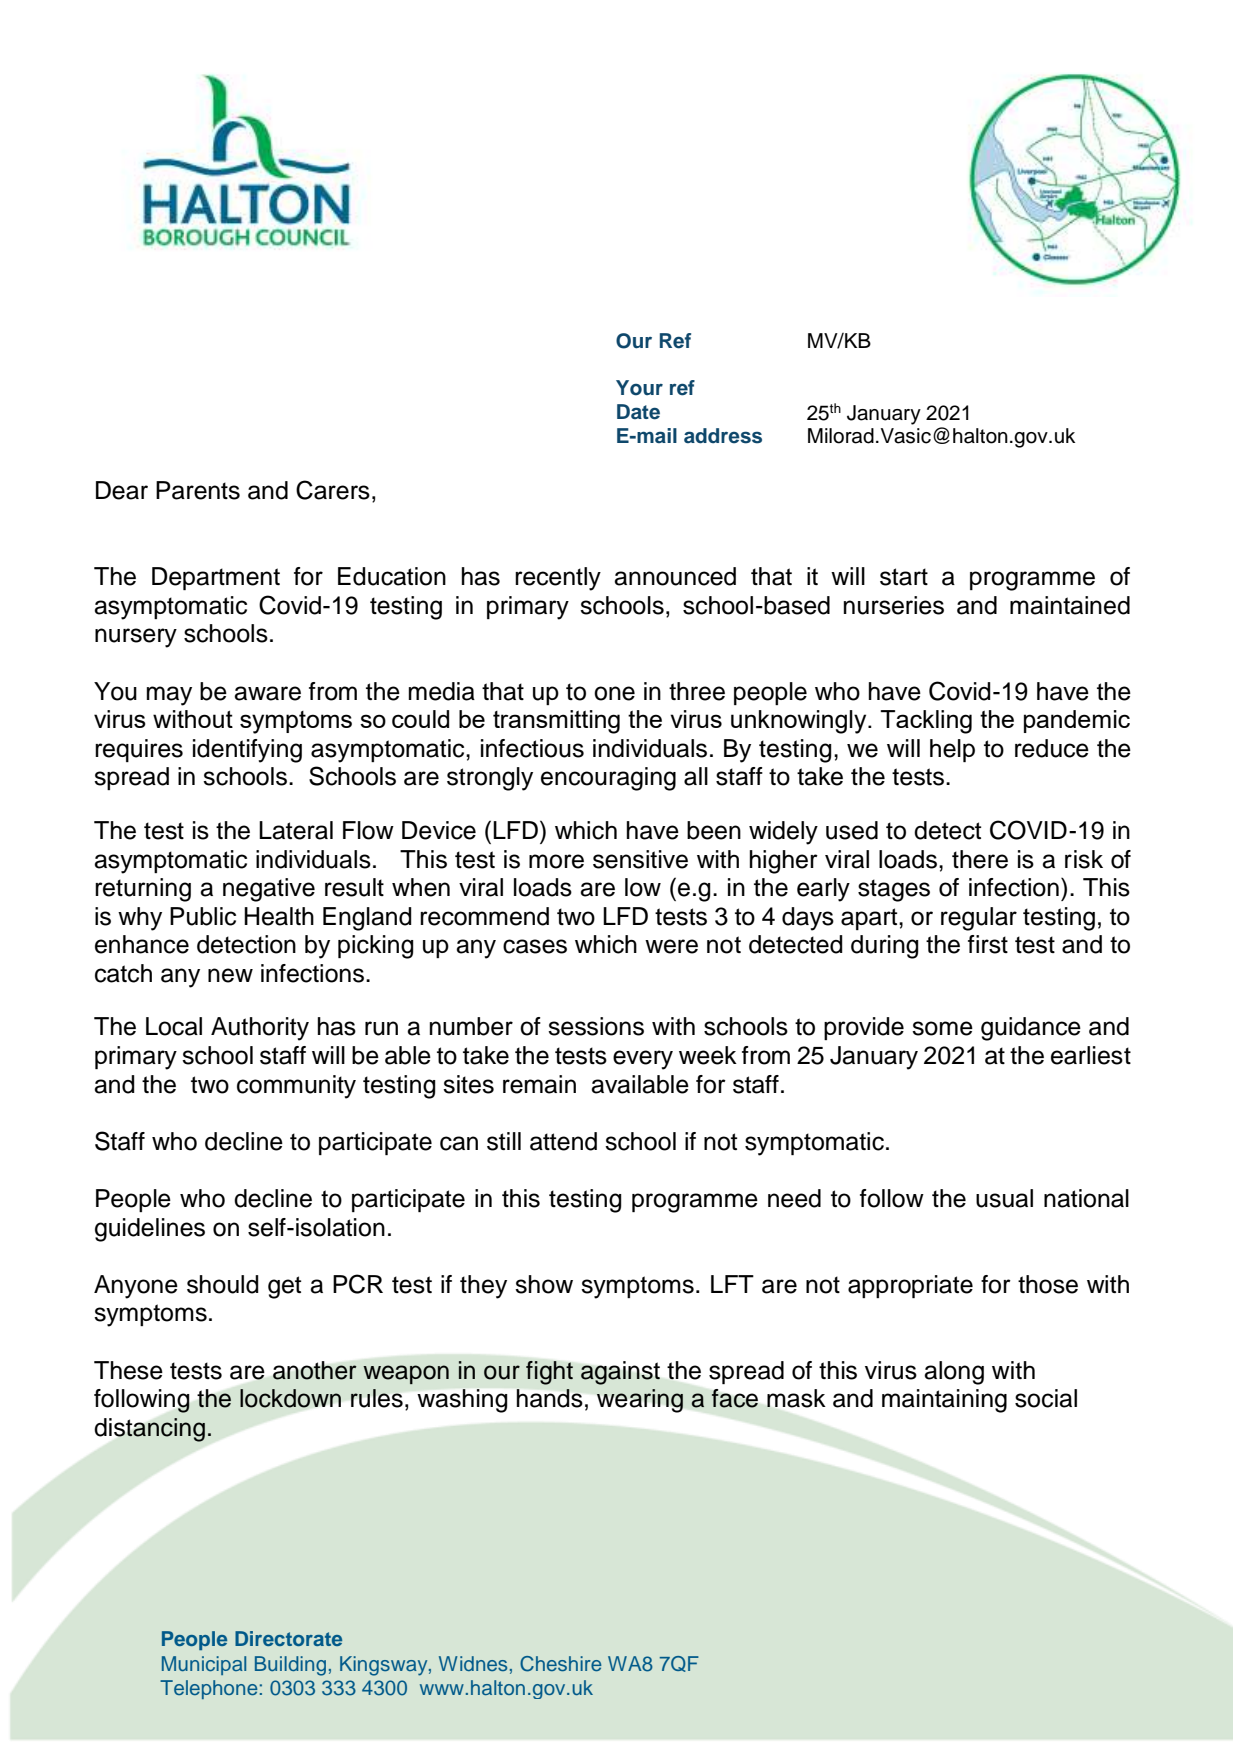 The width and height of the document is (1233, 1745). What do you see at coordinates (561, 1664) in the document?
I see `Cheshire` at bounding box center [561, 1664].
